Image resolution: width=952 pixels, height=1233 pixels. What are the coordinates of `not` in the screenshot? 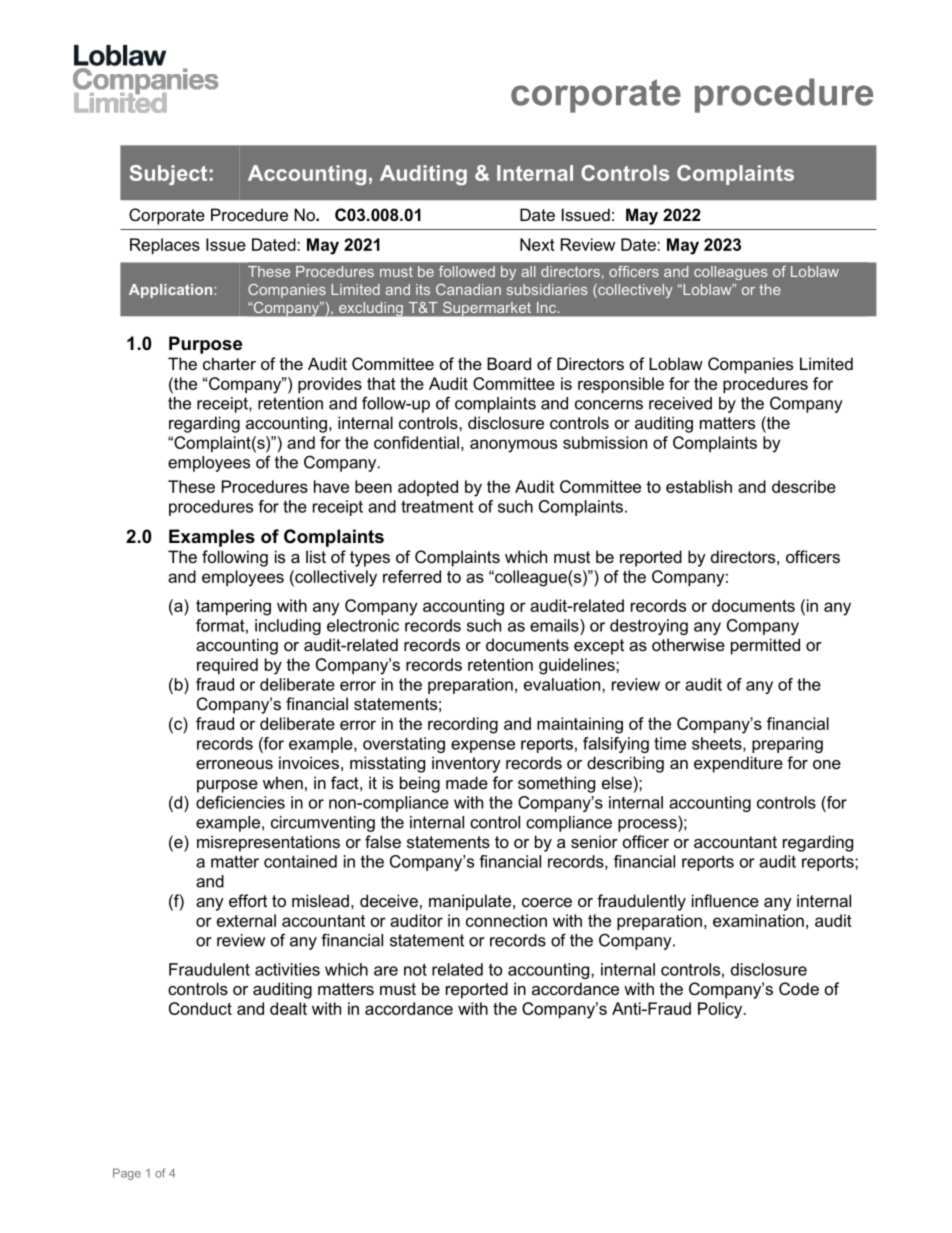 It's located at (415, 969).
